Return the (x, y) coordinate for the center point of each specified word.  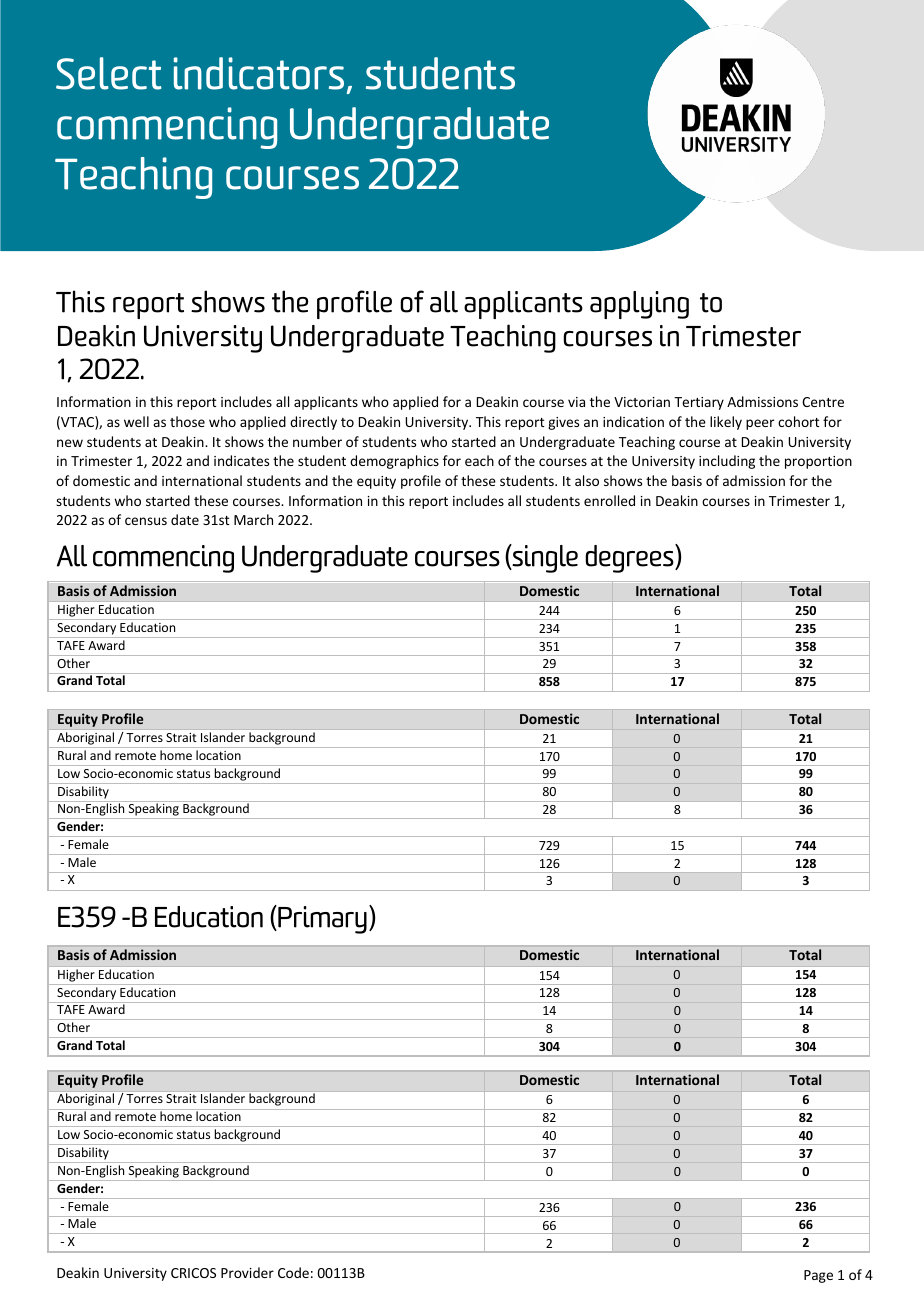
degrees (630, 558)
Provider (247, 1272)
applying (639, 305)
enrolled (609, 500)
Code (293, 1272)
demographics (394, 462)
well (136, 421)
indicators (259, 73)
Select (108, 73)
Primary (321, 919)
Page (818, 1276)
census (146, 521)
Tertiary (699, 403)
